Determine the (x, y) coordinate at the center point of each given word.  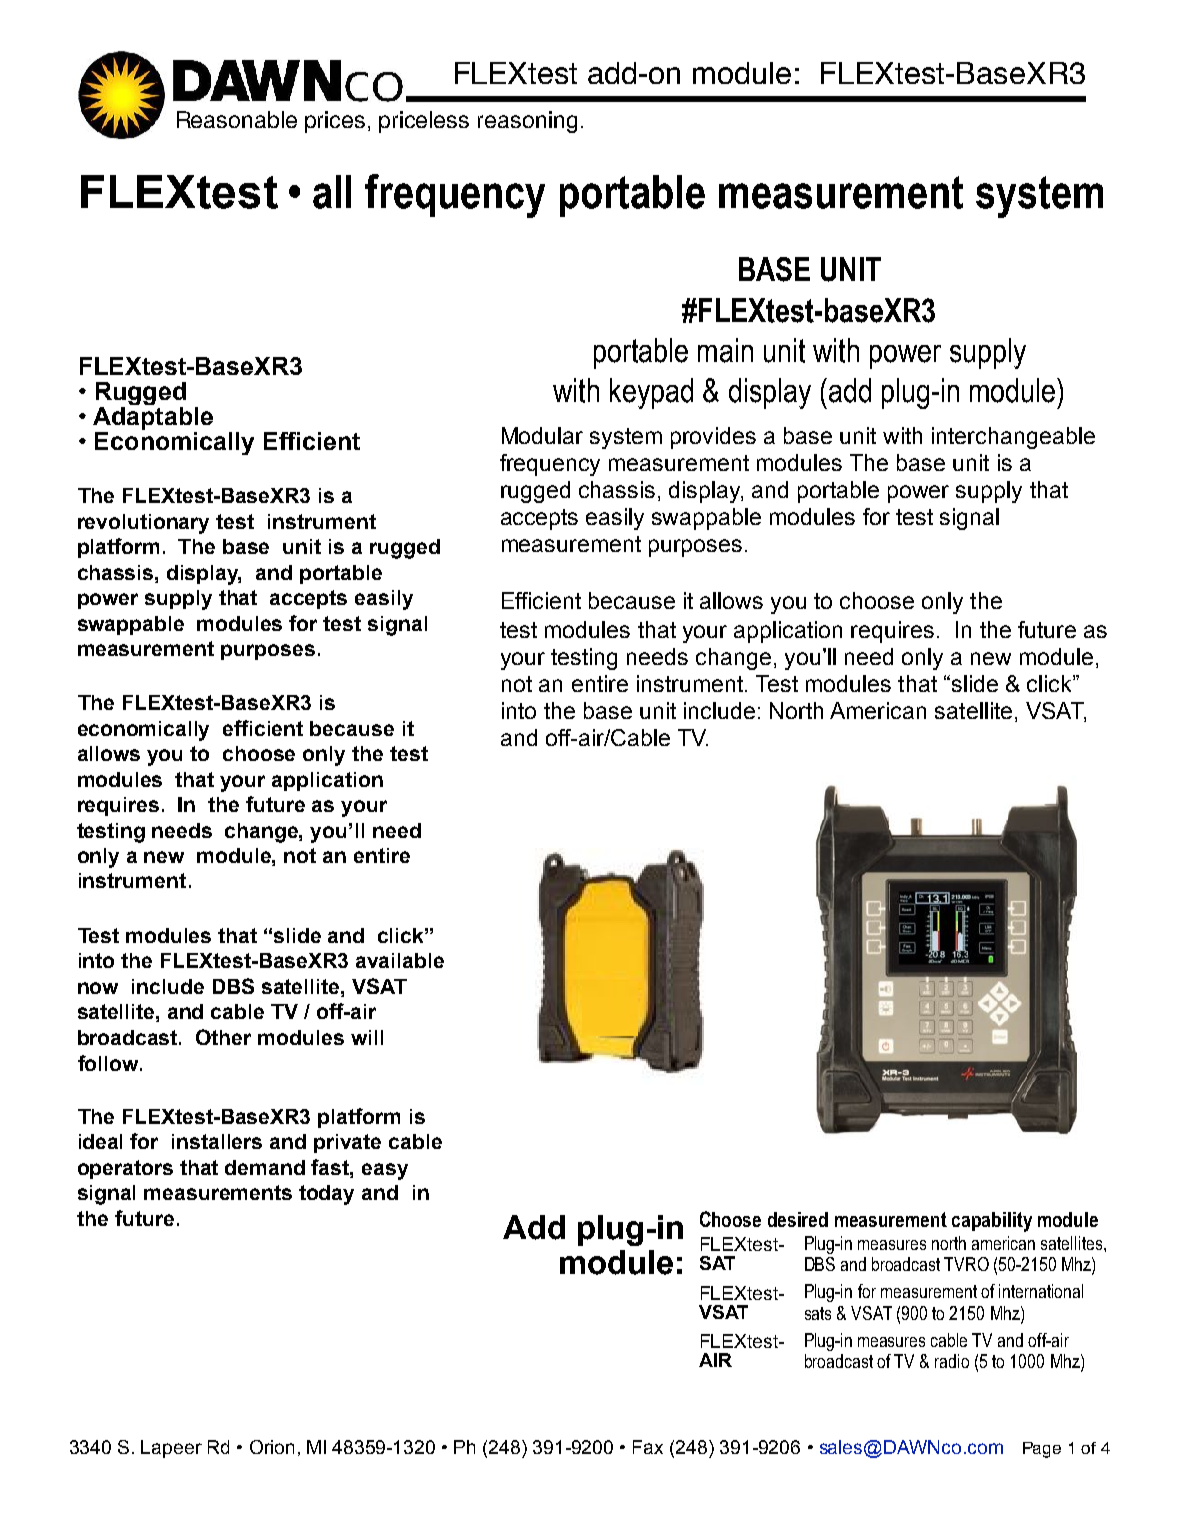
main (725, 350)
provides (713, 438)
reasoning (527, 122)
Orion (272, 1447)
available (400, 960)
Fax (648, 1447)
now (98, 988)
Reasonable (237, 119)
